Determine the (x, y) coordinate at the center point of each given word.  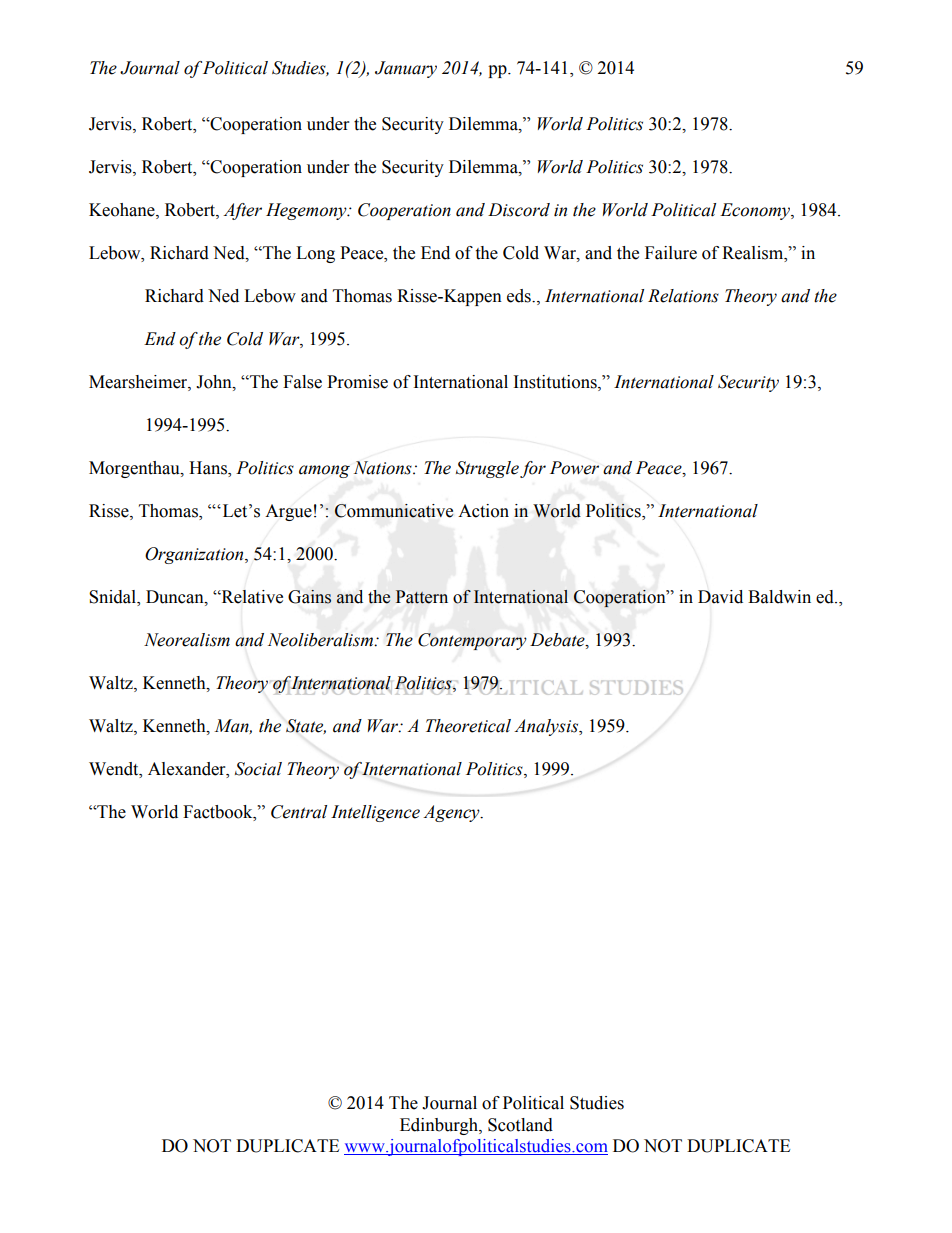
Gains (309, 597)
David (720, 597)
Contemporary (472, 641)
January (406, 69)
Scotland (520, 1125)
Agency (452, 813)
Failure (671, 253)
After (242, 211)
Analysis (547, 727)
